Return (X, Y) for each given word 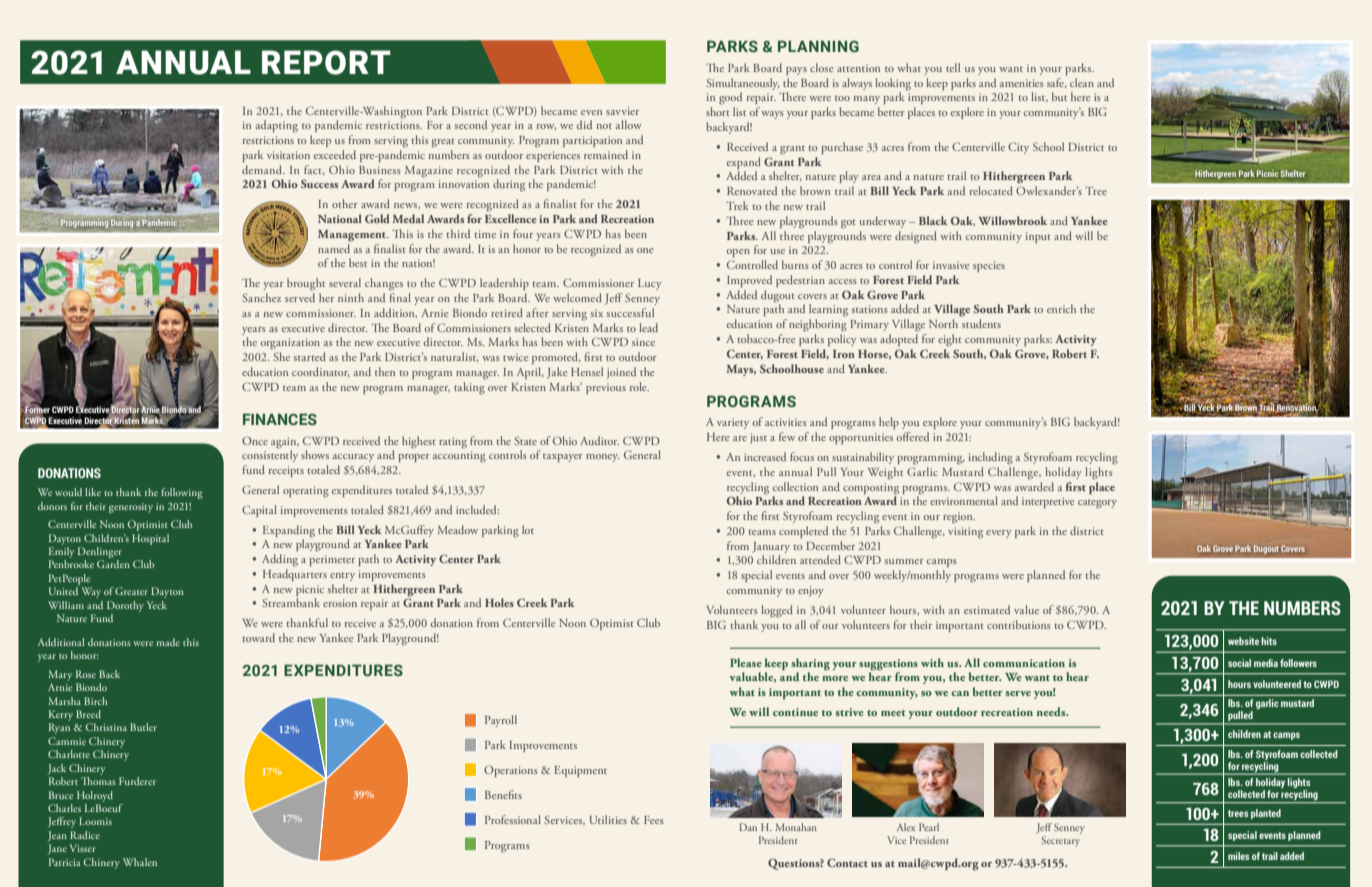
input (1038, 237)
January (771, 547)
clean (1082, 82)
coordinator (321, 372)
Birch (96, 701)
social (1239, 663)
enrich (1061, 308)
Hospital (150, 539)
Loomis (95, 821)
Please (746, 662)
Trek (737, 205)
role (639, 386)
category (1097, 504)
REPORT (326, 62)
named (334, 247)
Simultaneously (743, 84)
